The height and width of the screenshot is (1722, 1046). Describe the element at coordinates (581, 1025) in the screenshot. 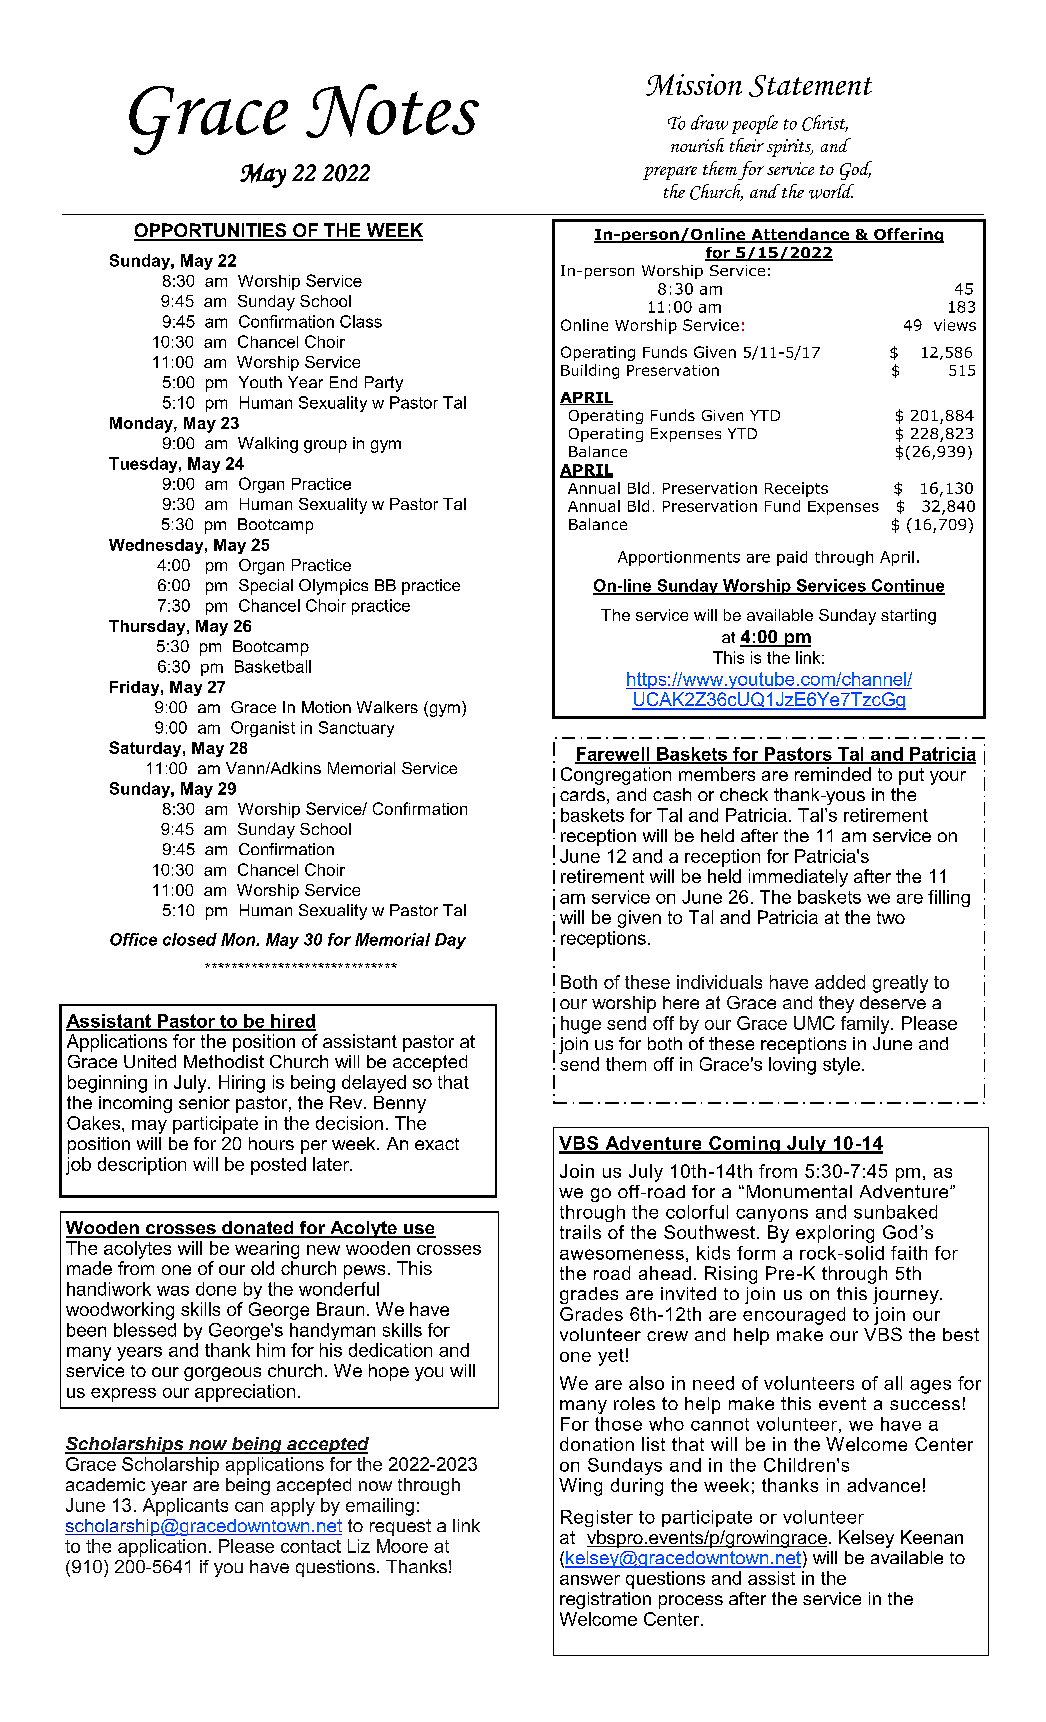

I see `huge` at that location.
